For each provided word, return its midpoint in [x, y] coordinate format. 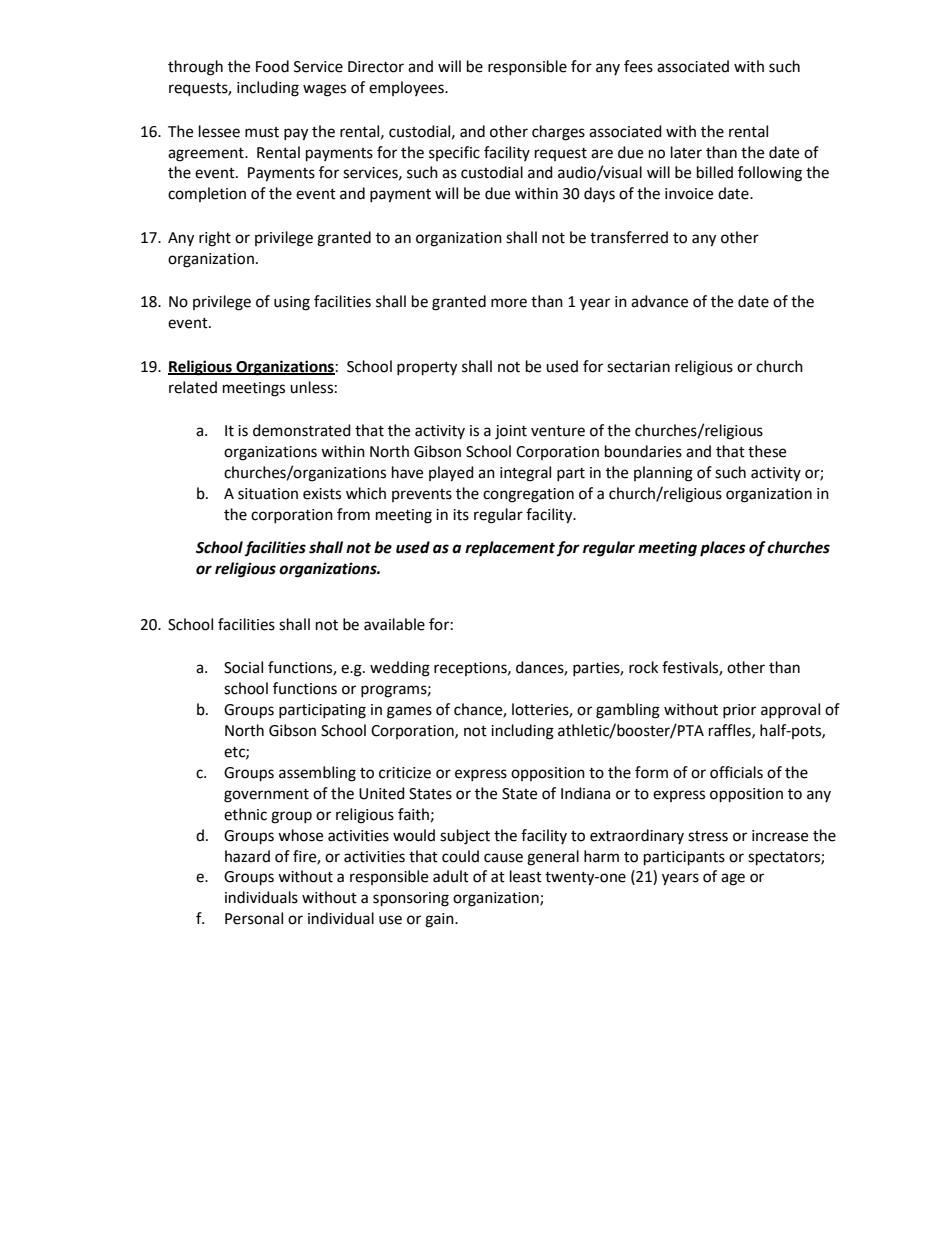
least [526, 876]
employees [407, 88]
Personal [254, 918]
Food [272, 66]
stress [708, 836]
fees [638, 66]
